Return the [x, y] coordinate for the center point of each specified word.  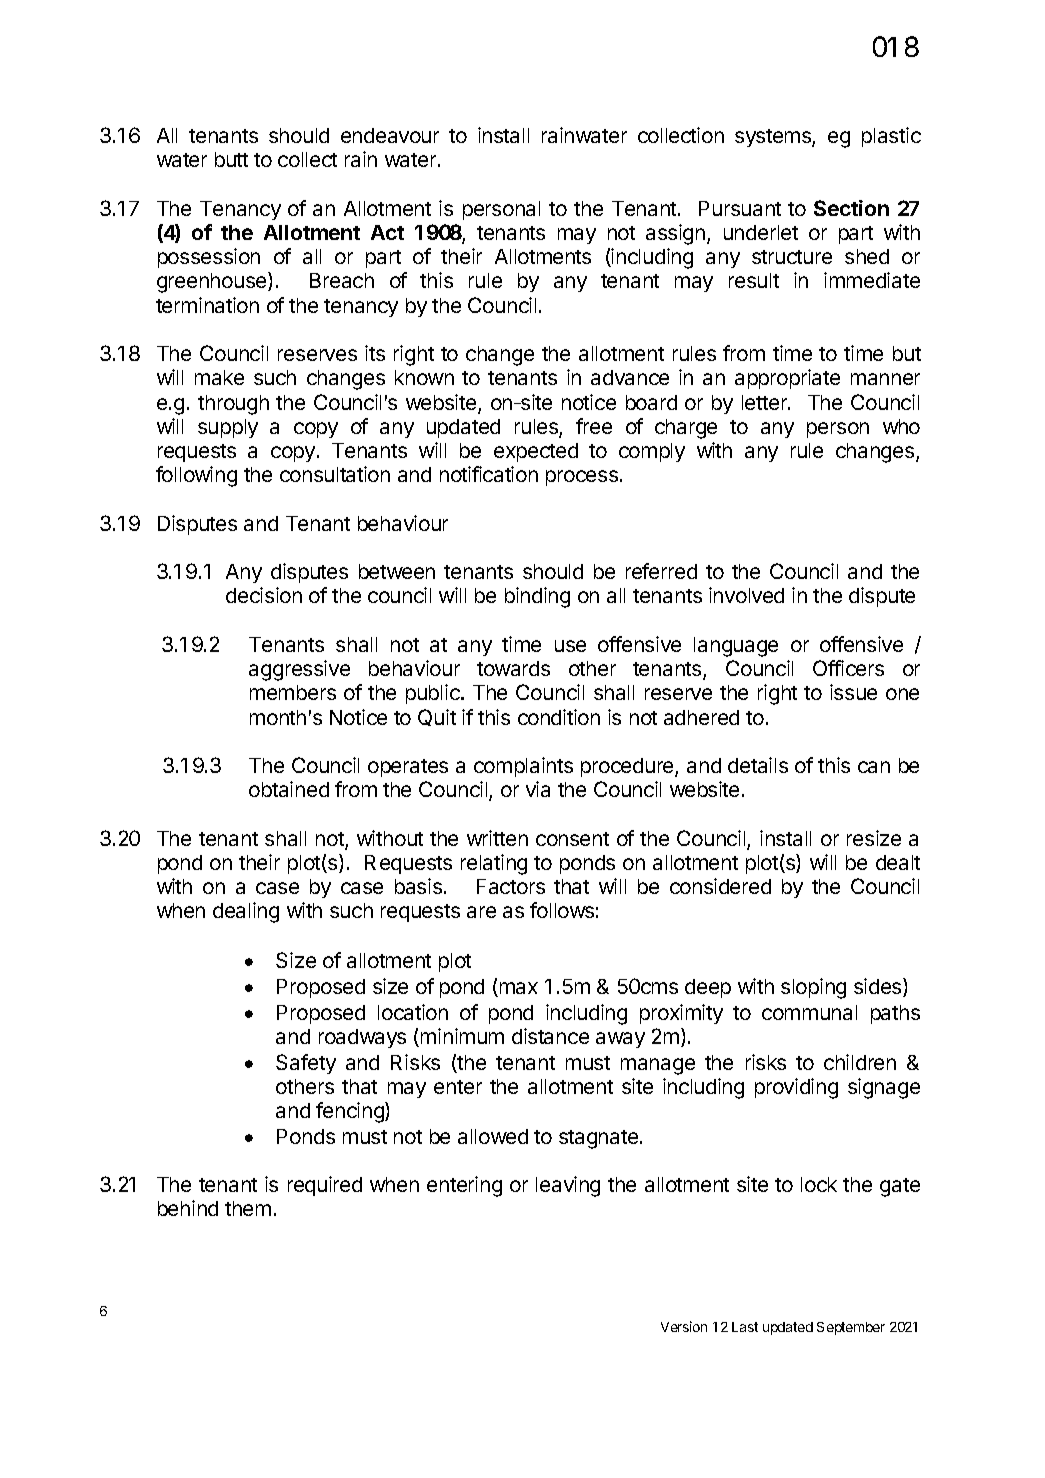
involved [746, 595]
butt [231, 159]
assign [675, 234]
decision [264, 595]
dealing [246, 912]
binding [537, 597]
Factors [511, 886]
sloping [813, 988]
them [248, 1208]
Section [851, 208]
